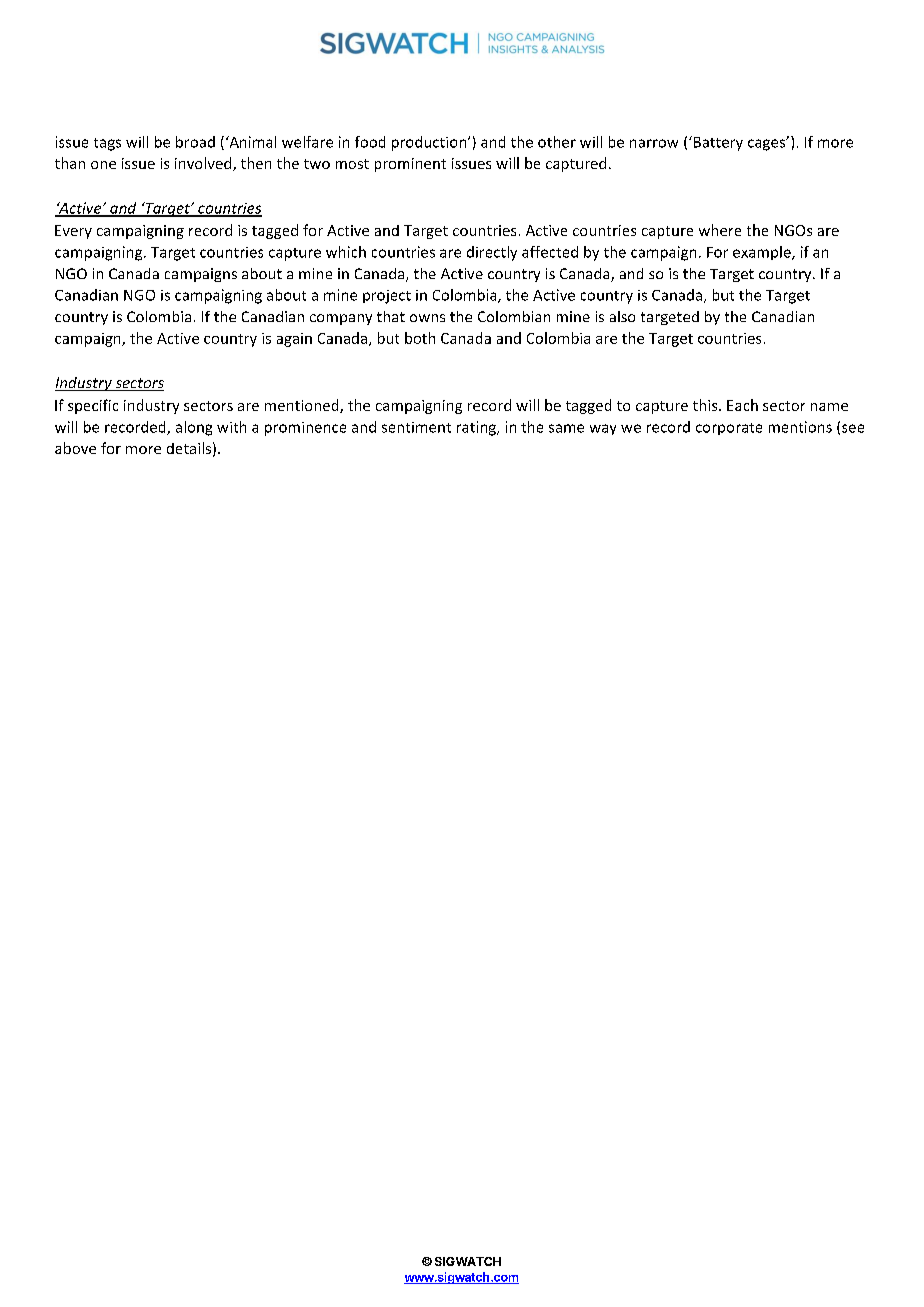 The image size is (924, 1307). What do you see at coordinates (768, 144) in the page?
I see `cages` at bounding box center [768, 144].
